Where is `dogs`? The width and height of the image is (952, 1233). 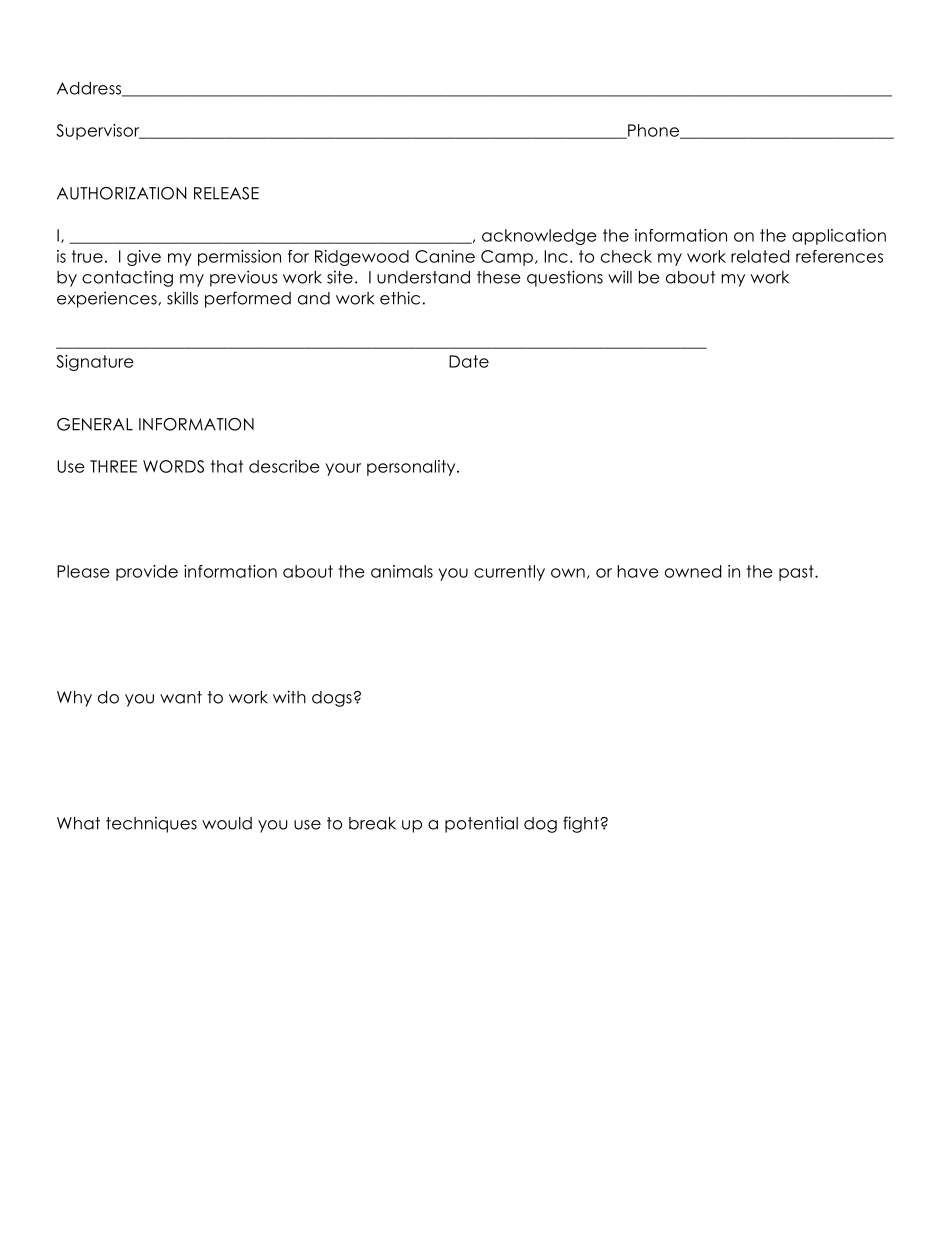 dogs is located at coordinates (332, 699).
